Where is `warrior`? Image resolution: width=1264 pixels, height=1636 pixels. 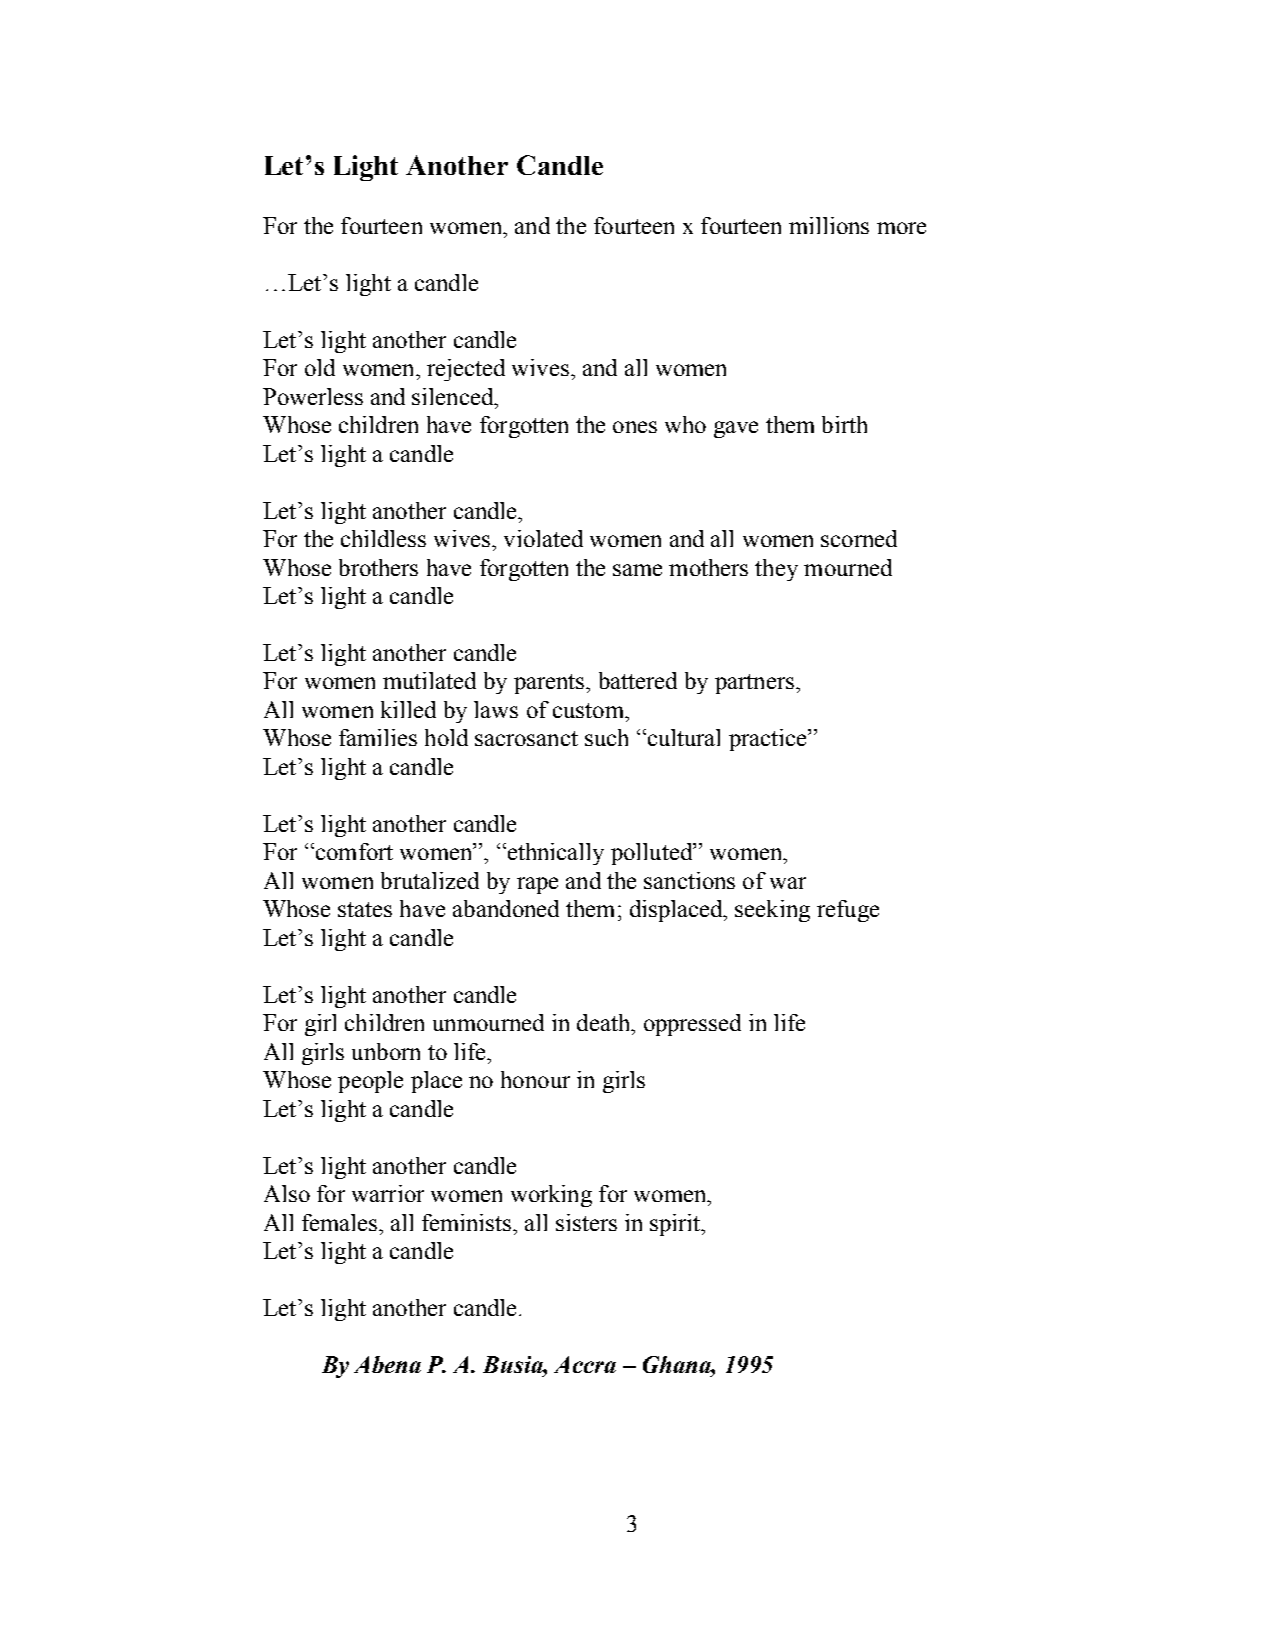 warrior is located at coordinates (388, 1193).
